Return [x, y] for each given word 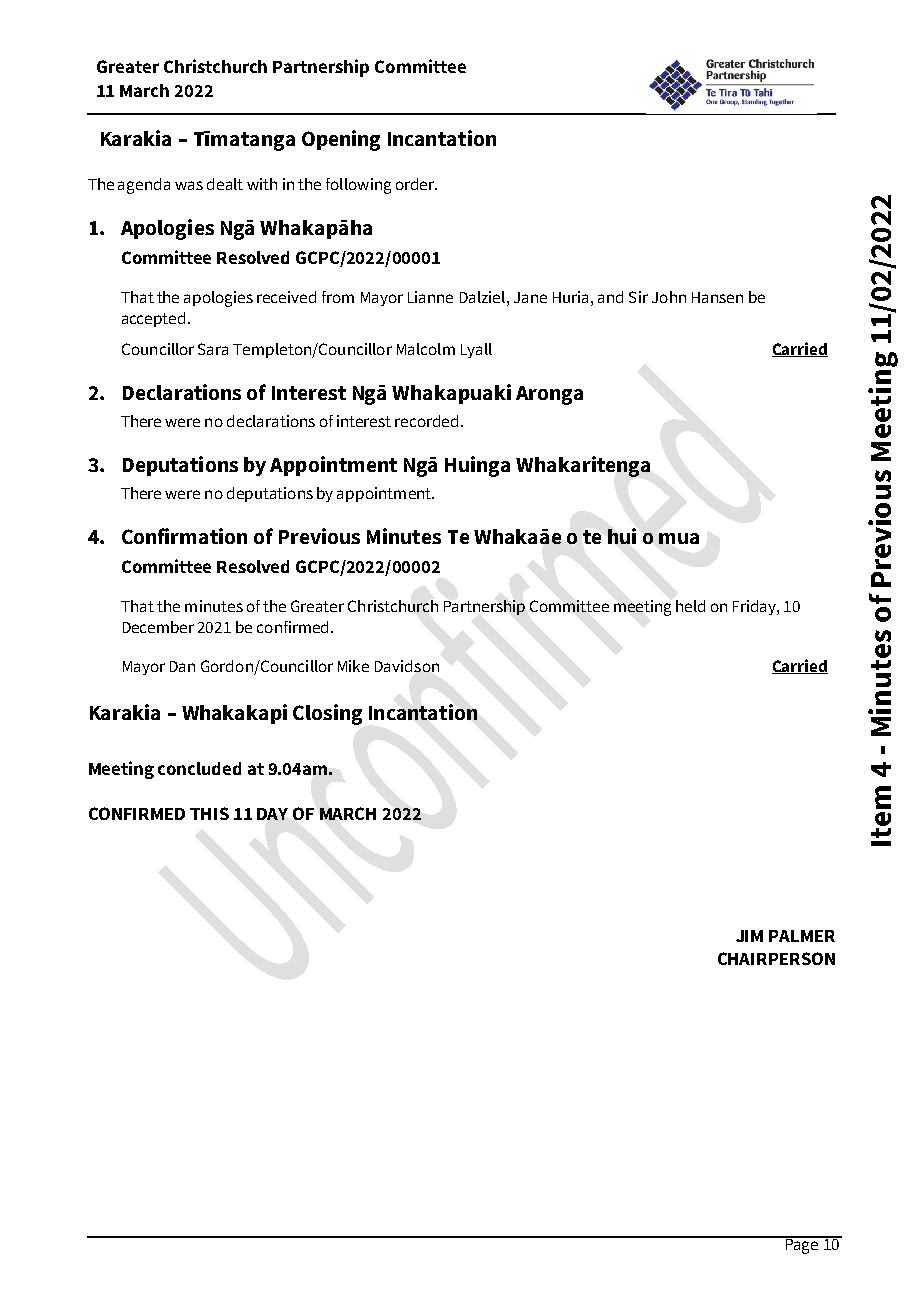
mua [679, 538]
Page [802, 1245]
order [416, 184]
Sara [213, 349]
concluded [199, 768]
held [690, 606]
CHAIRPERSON [776, 958]
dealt [225, 184]
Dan [182, 666]
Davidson [407, 666]
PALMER [802, 936]
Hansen [717, 297]
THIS [209, 813]
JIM [749, 936]
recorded [426, 421]
